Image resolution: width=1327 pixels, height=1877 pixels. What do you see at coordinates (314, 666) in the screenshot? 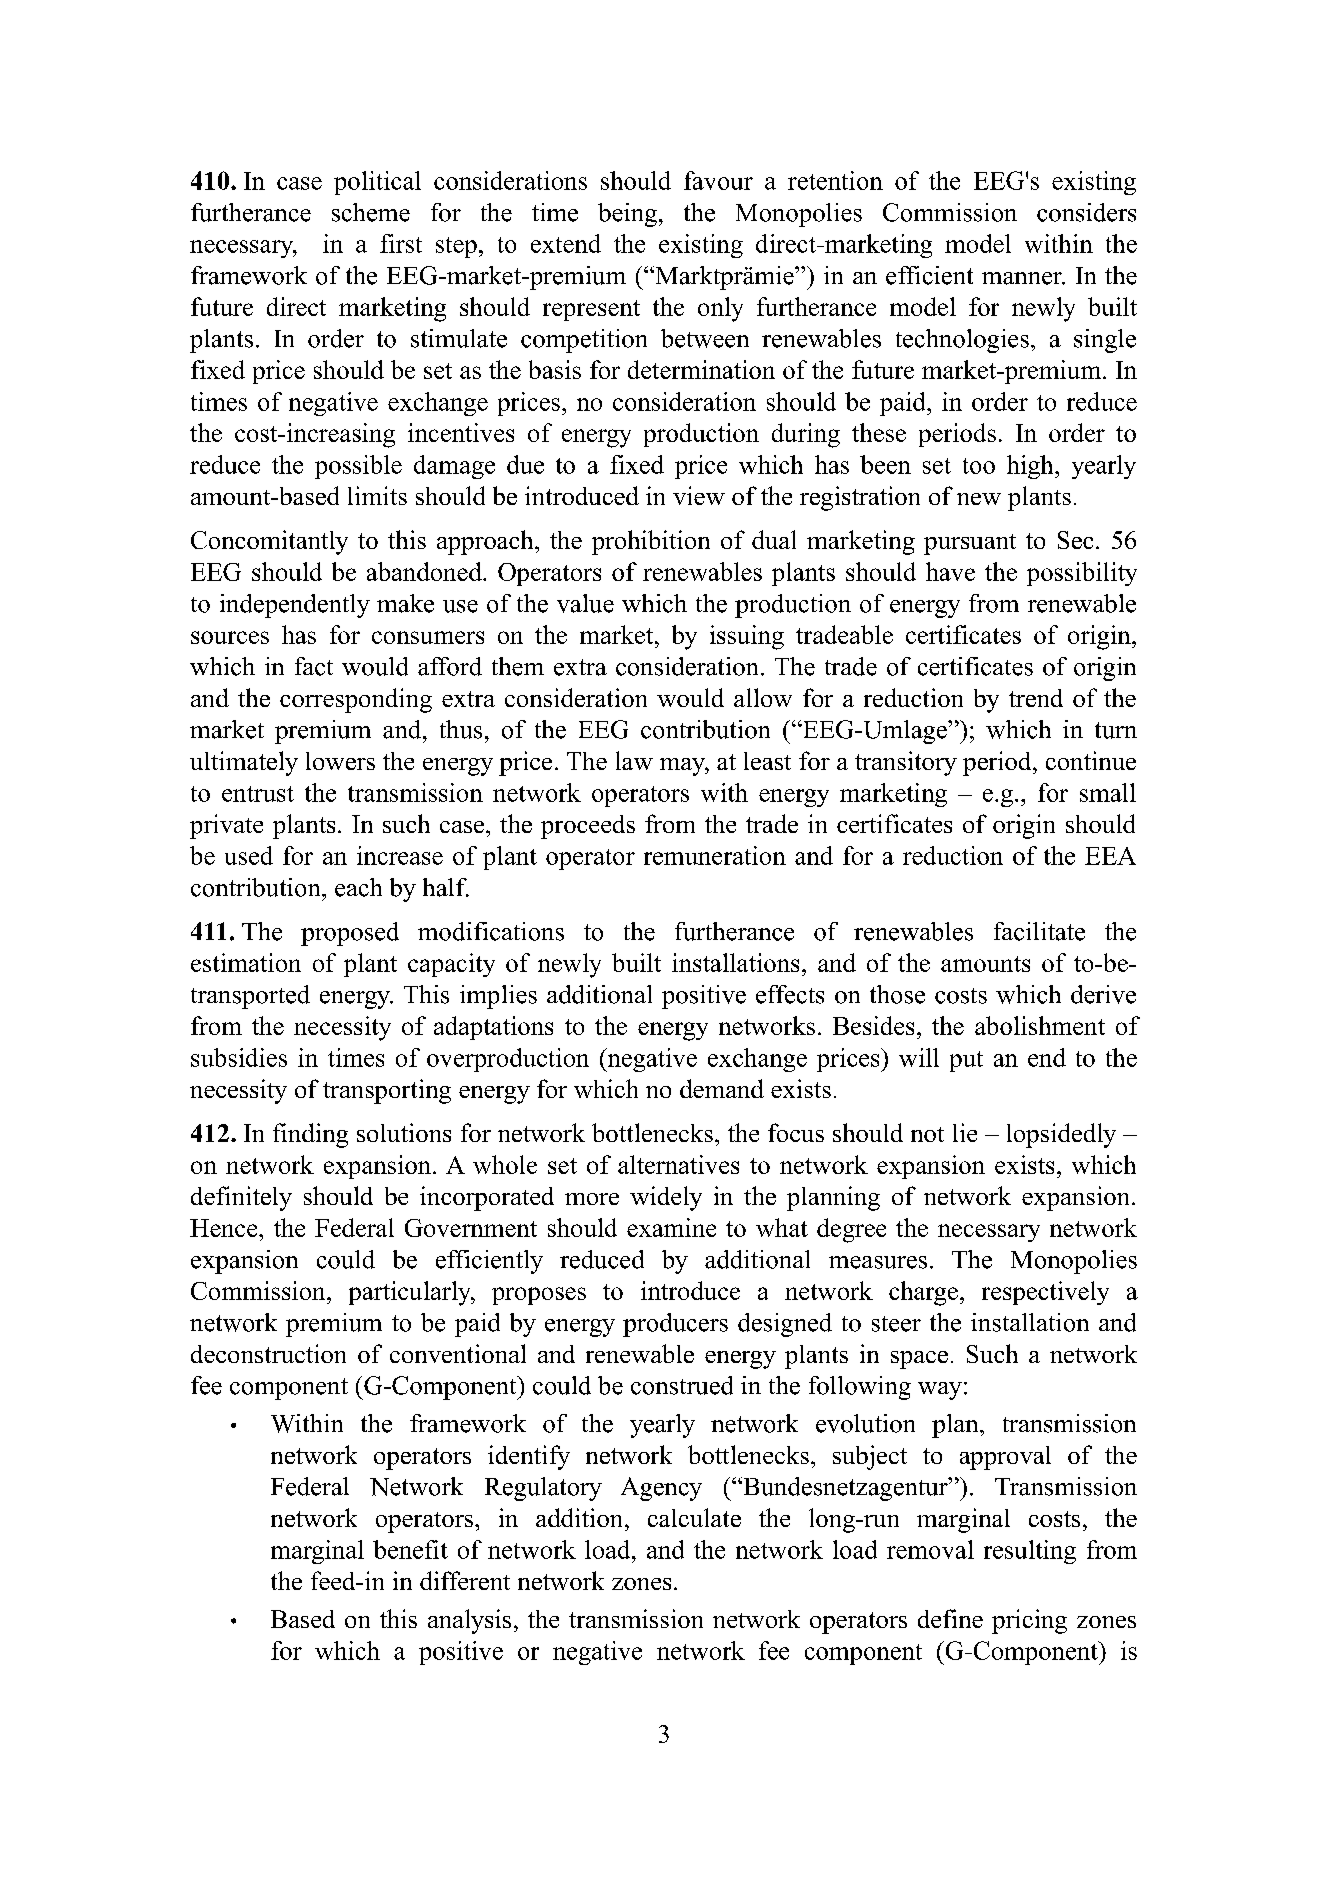
I see `fact` at bounding box center [314, 666].
